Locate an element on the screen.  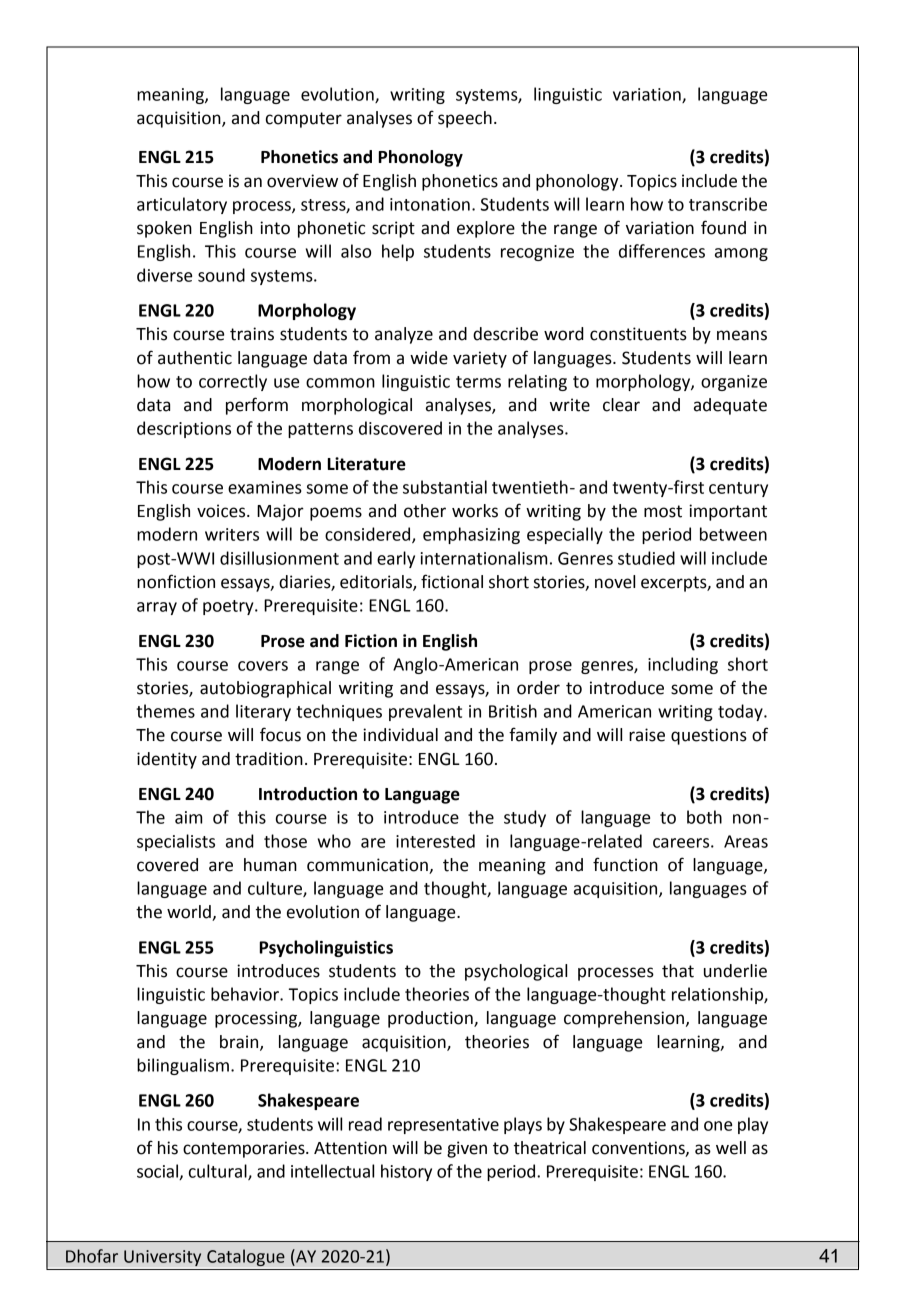
articulatory is located at coordinates (182, 205).
